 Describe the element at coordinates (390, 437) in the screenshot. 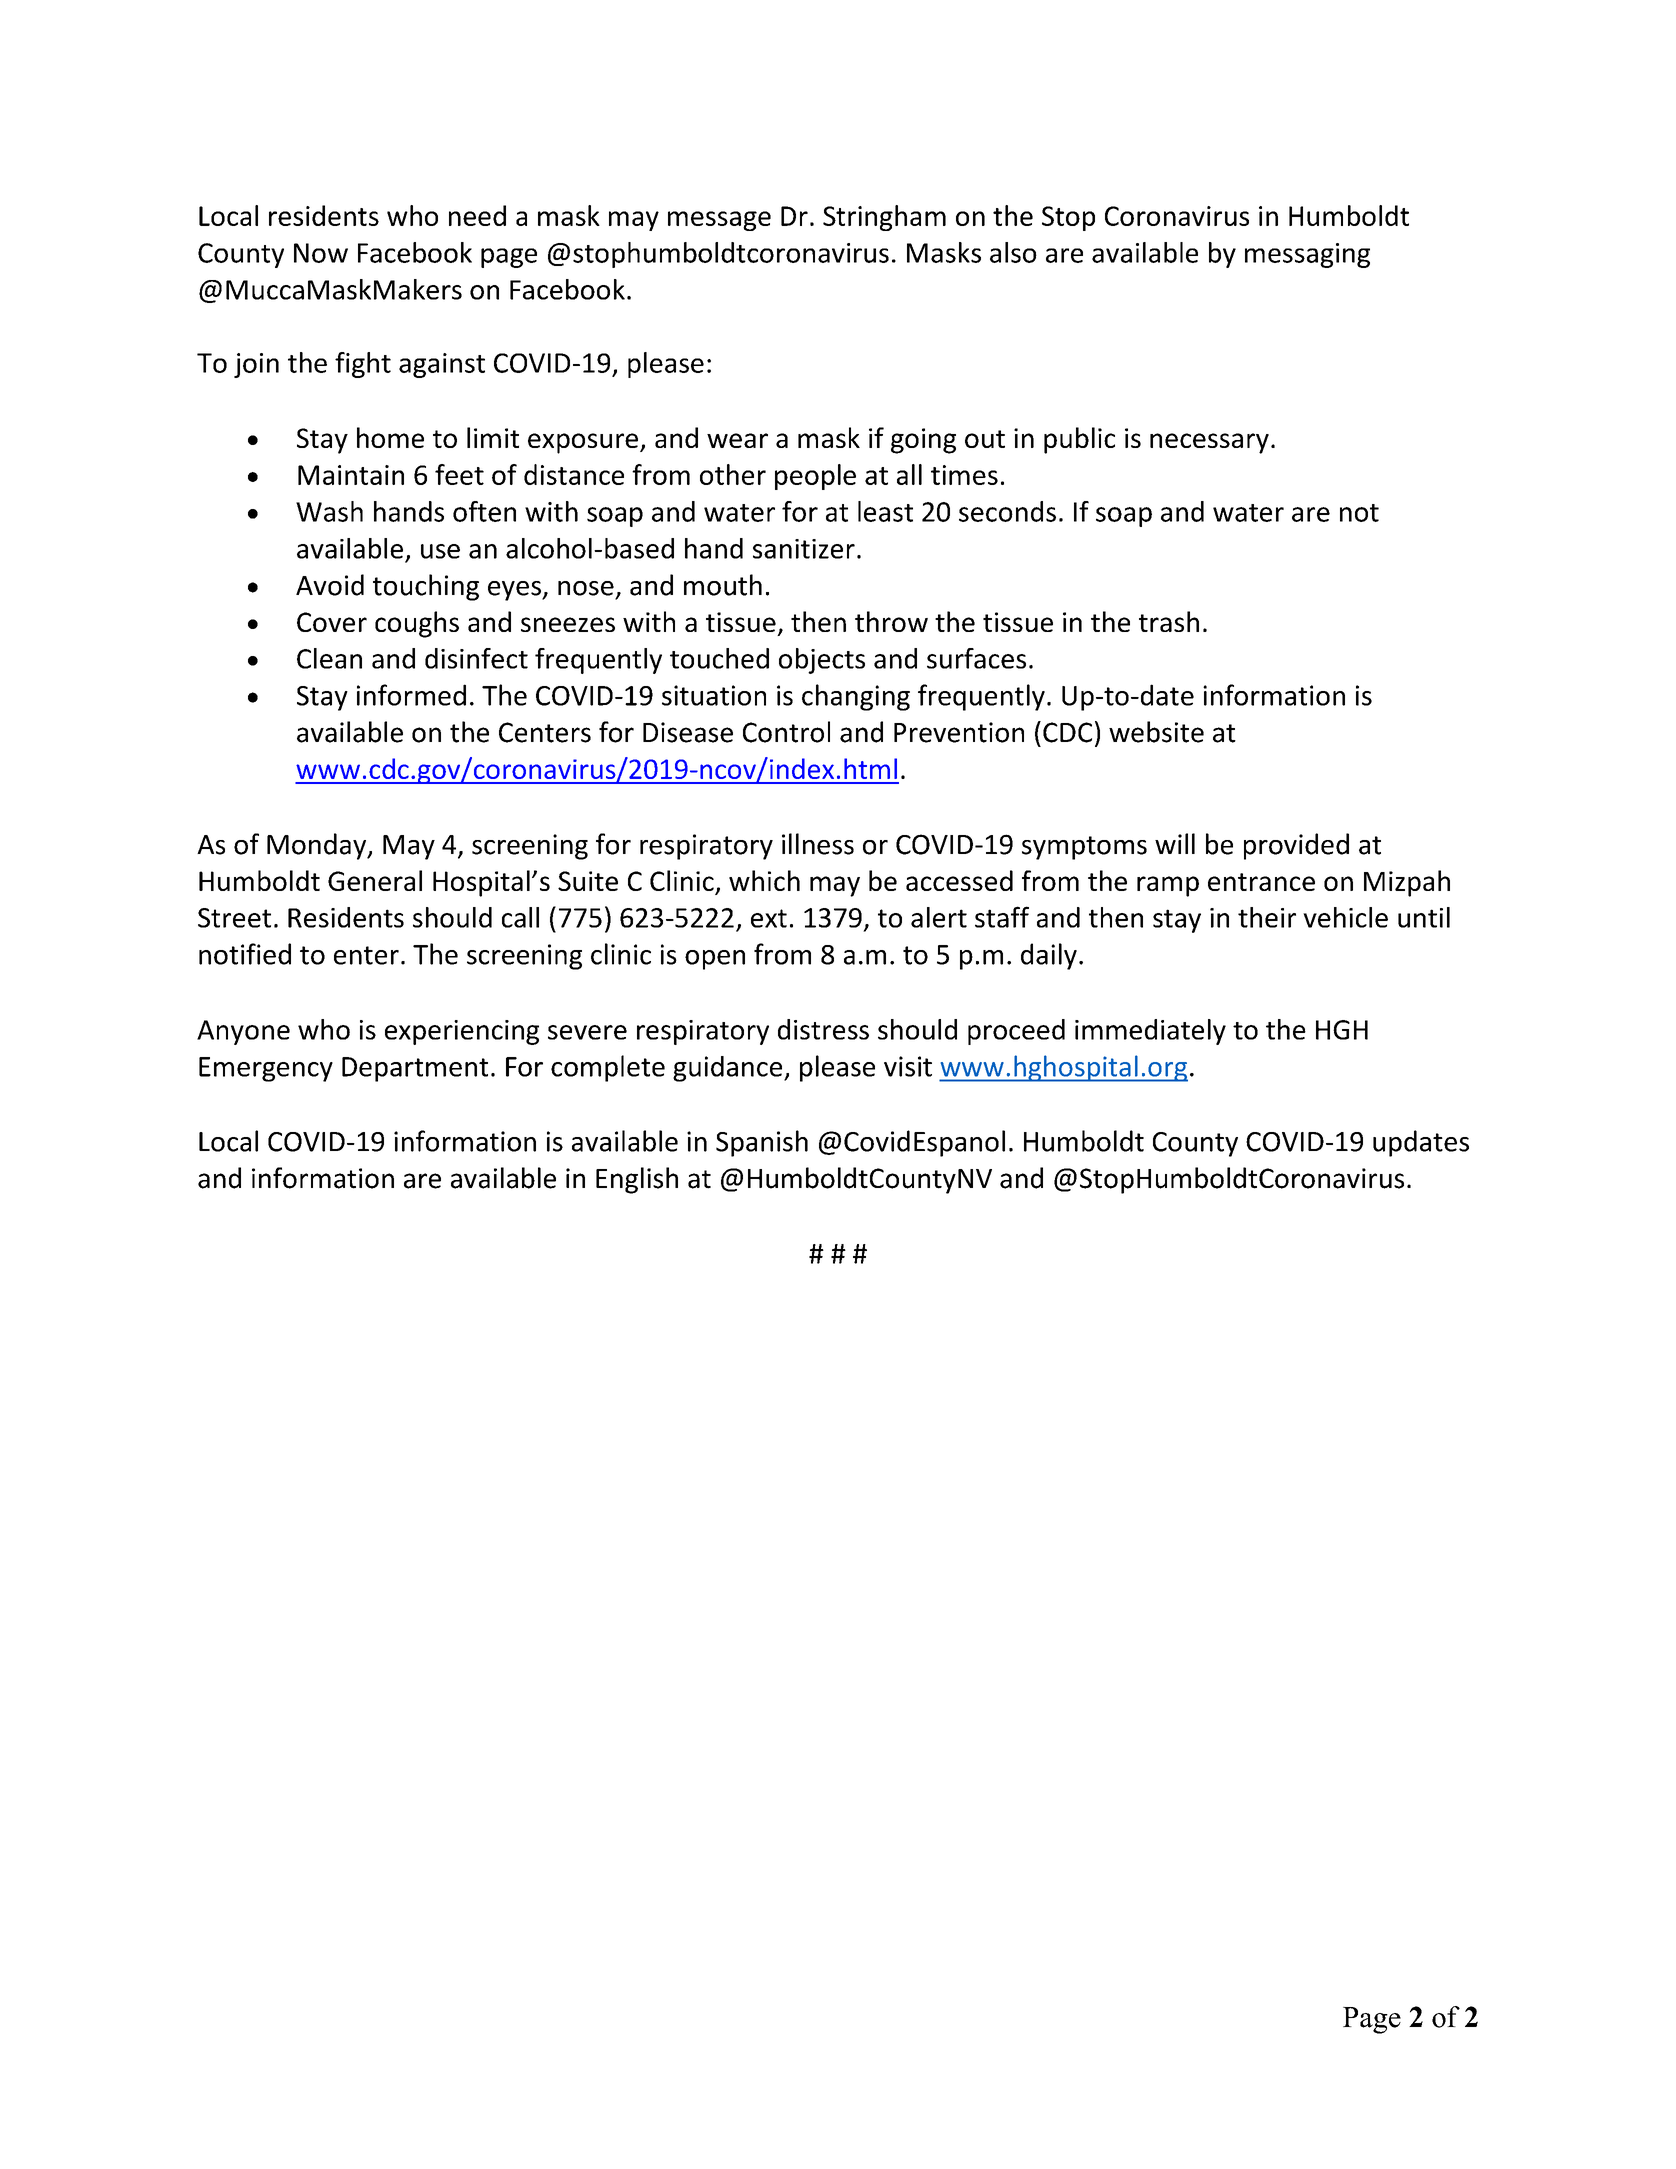

I see `home` at that location.
